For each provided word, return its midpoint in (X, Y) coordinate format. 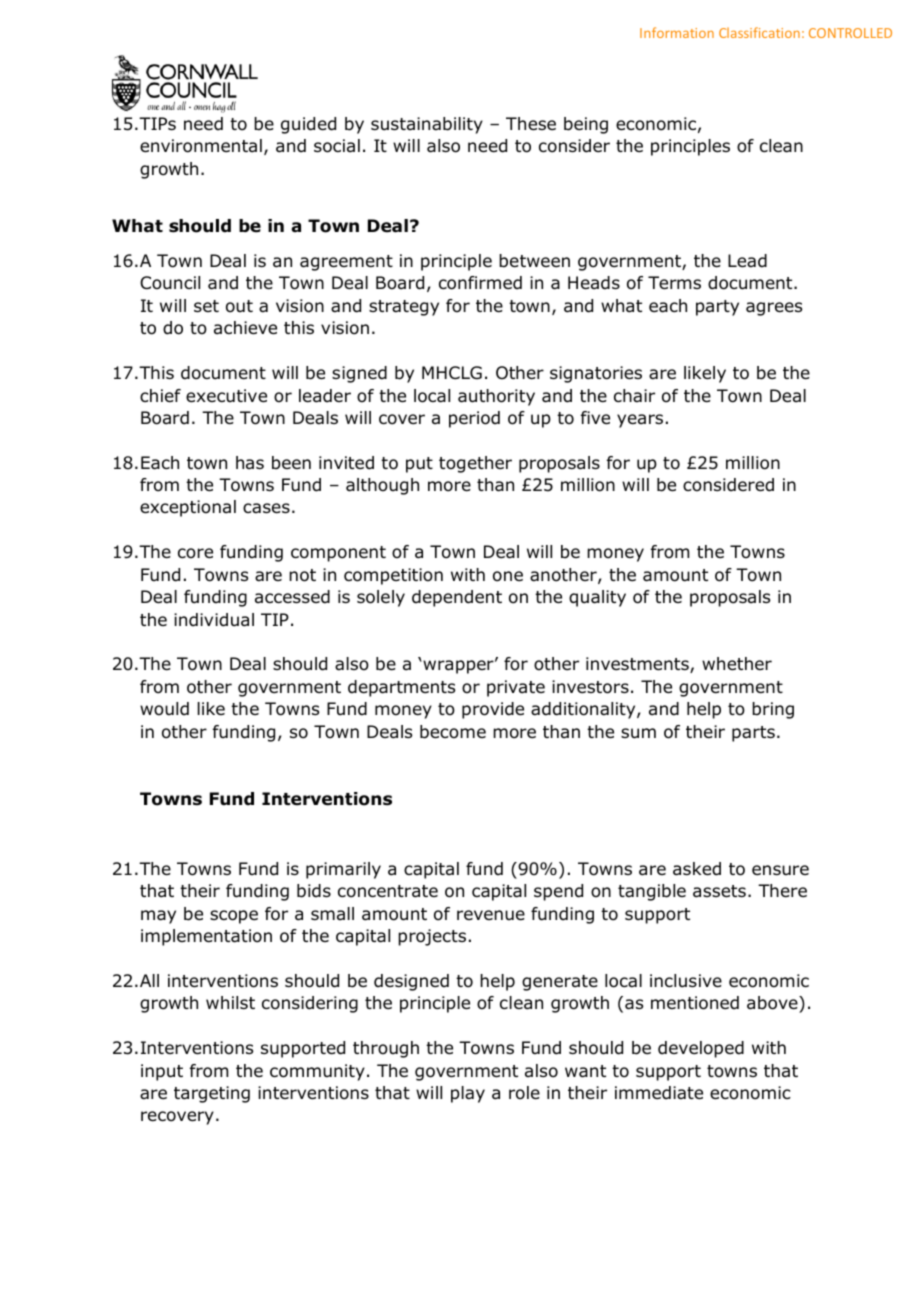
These (531, 124)
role (524, 1093)
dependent (457, 598)
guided (308, 125)
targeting (212, 1094)
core (195, 553)
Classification (759, 32)
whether (737, 664)
